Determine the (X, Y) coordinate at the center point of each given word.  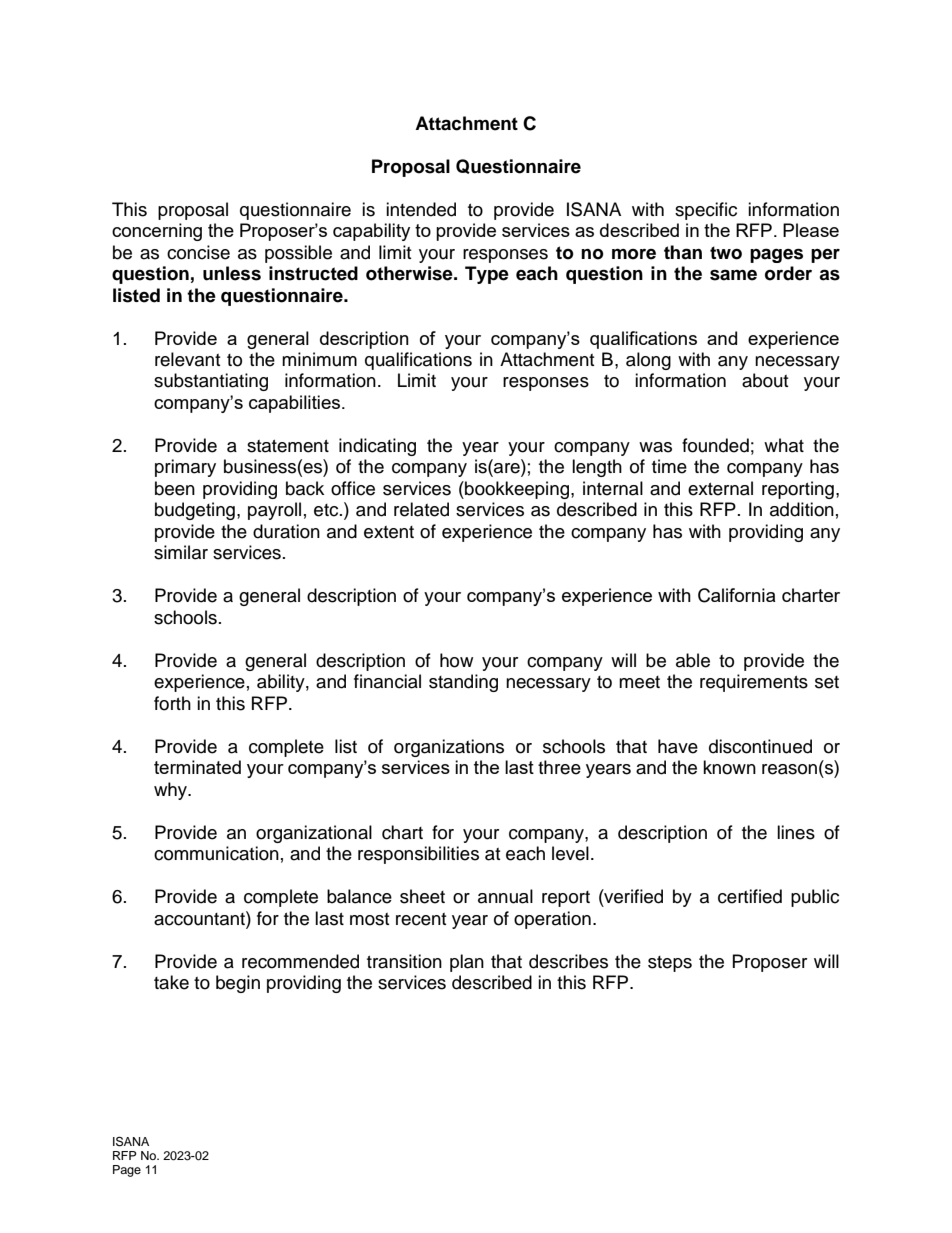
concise (198, 252)
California (736, 595)
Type (487, 275)
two (726, 253)
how (456, 660)
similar (181, 552)
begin (238, 984)
